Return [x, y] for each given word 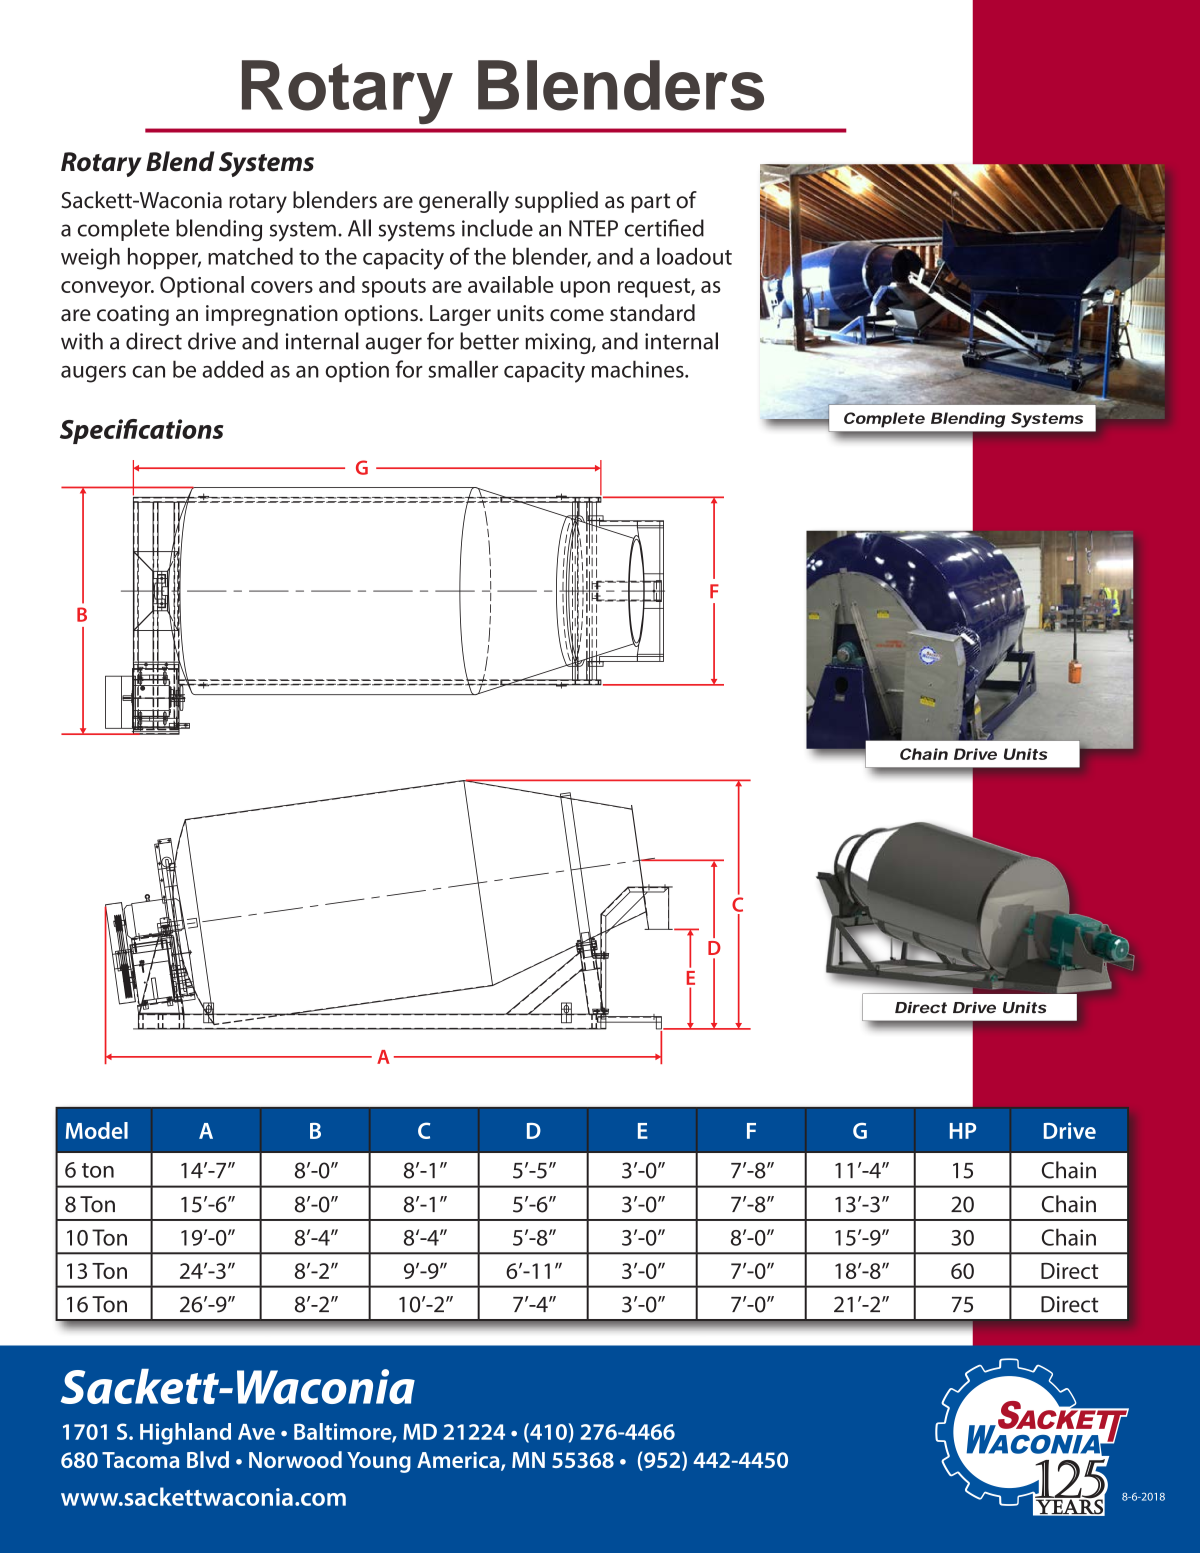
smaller [463, 369]
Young [379, 1462]
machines [639, 369]
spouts [394, 288]
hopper [164, 258]
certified [664, 228]
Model [97, 1130]
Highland [185, 1434]
